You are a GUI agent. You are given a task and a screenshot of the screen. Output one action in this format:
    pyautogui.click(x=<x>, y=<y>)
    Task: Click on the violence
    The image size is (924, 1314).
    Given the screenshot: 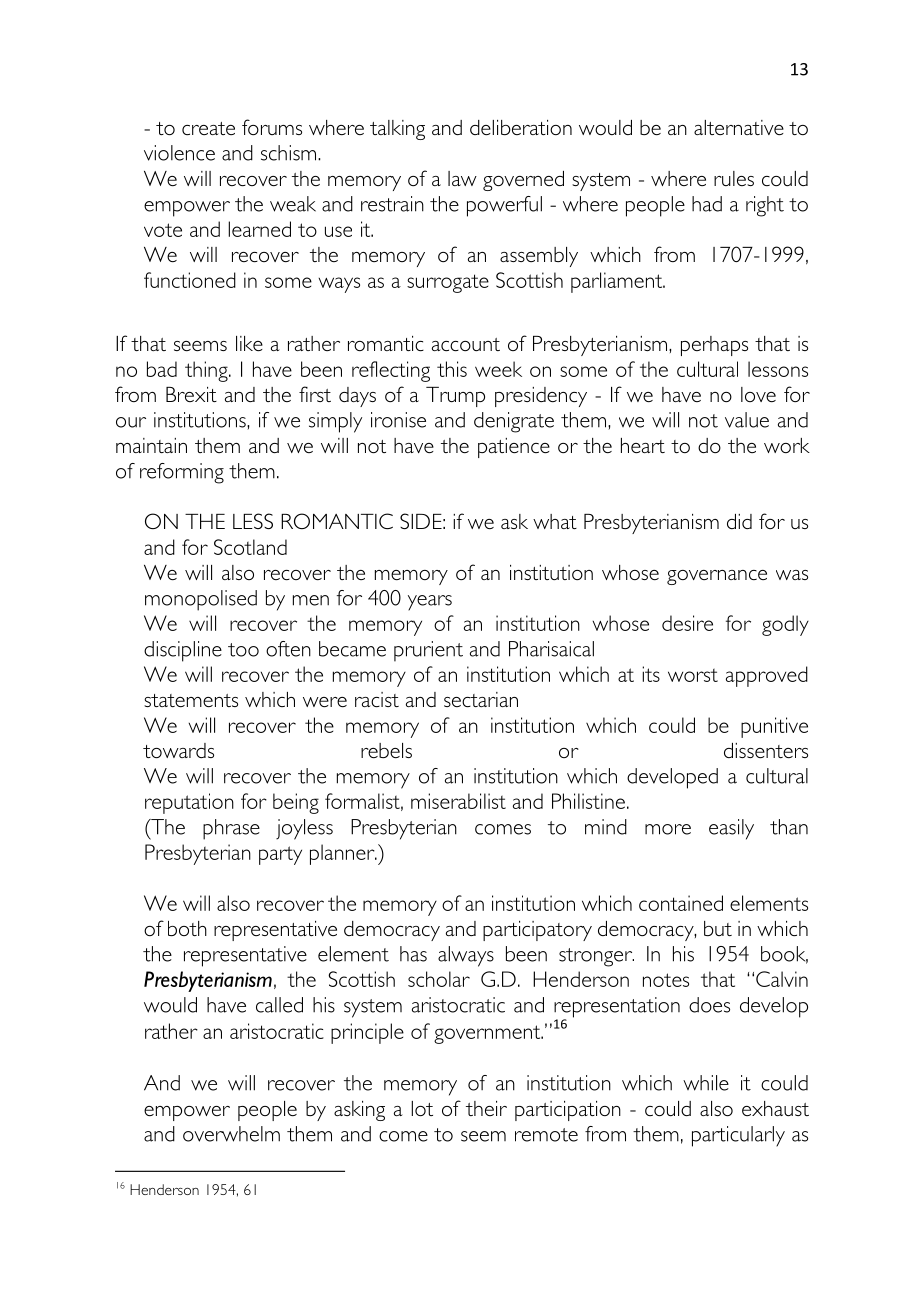 What is the action you would take?
    pyautogui.click(x=179, y=153)
